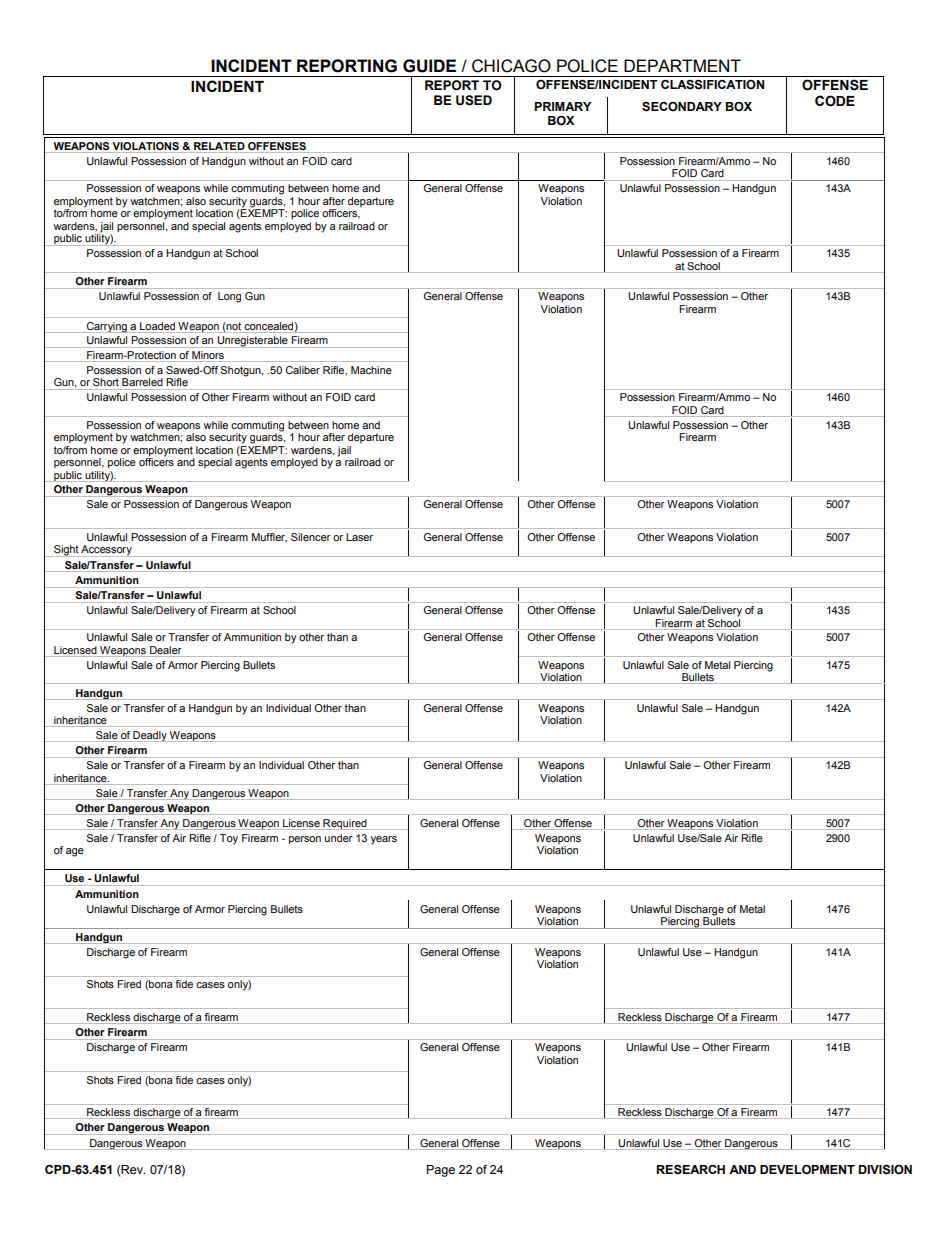 This screenshot has width=952, height=1233. Describe the element at coordinates (835, 101) in the screenshot. I see `CODE` at that location.
